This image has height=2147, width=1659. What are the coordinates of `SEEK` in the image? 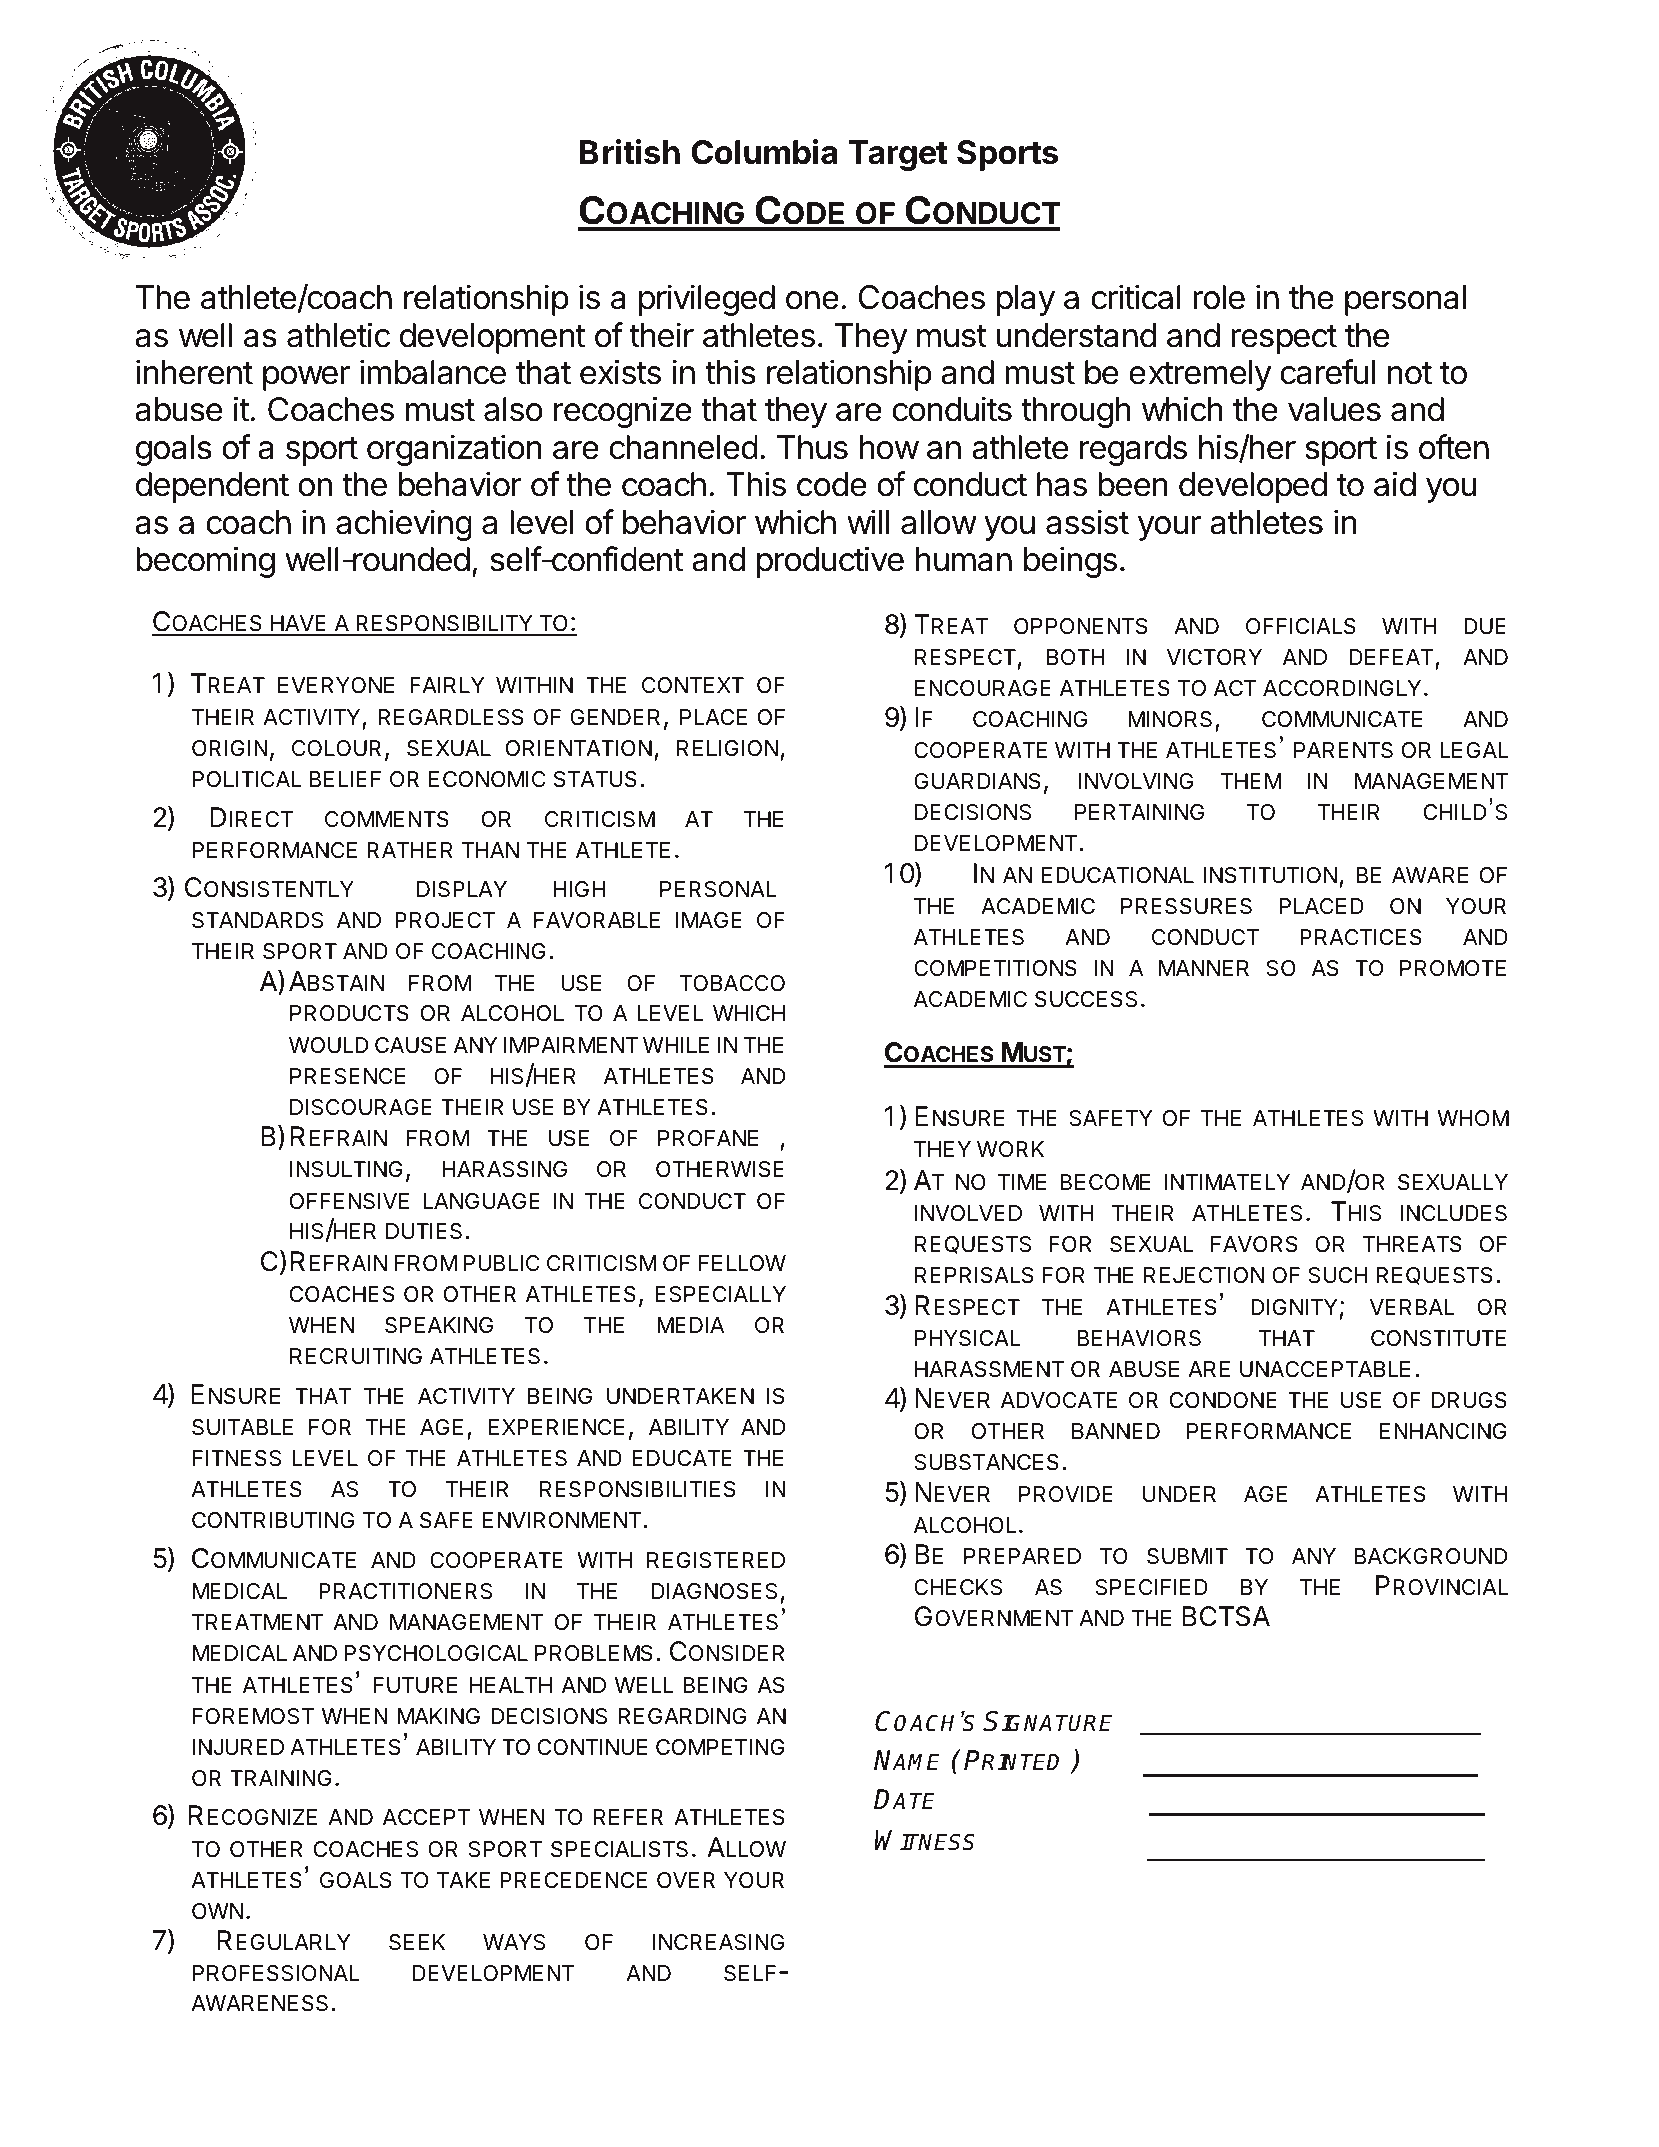 It's located at (417, 1942).
